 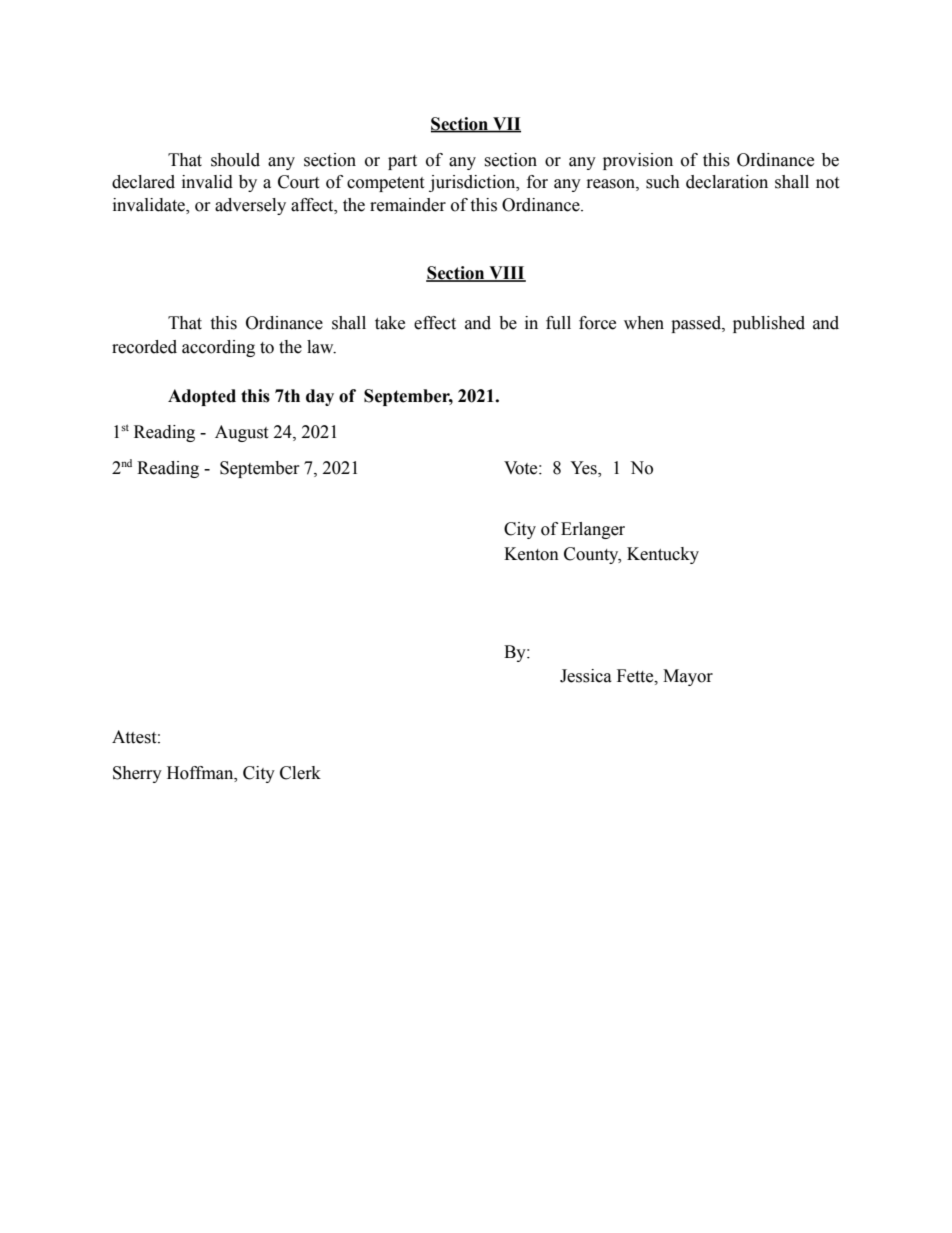 I want to click on Jessica, so click(x=586, y=676).
